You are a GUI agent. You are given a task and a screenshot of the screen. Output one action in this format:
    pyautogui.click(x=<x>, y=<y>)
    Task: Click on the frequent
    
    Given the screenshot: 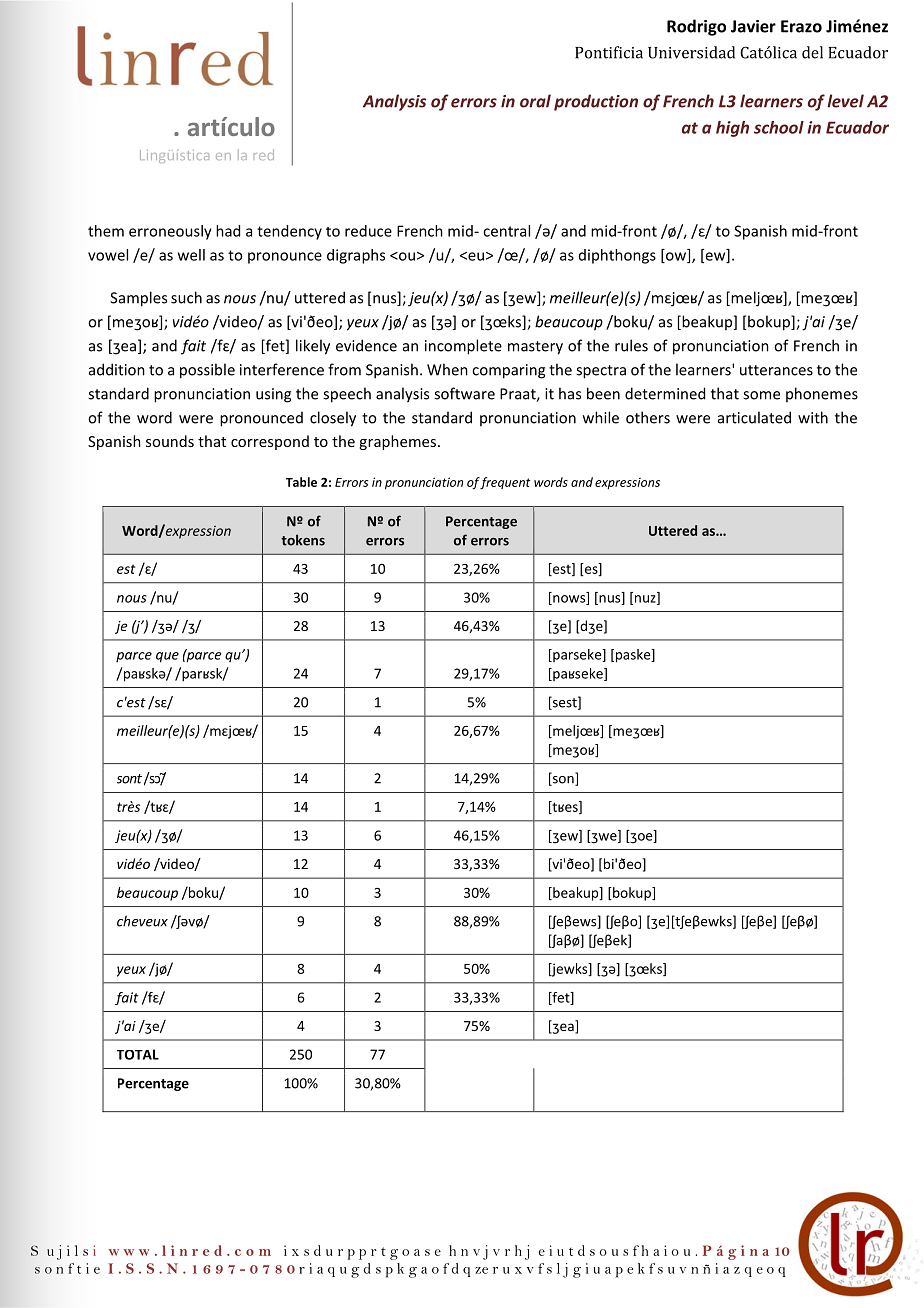 What is the action you would take?
    pyautogui.click(x=505, y=483)
